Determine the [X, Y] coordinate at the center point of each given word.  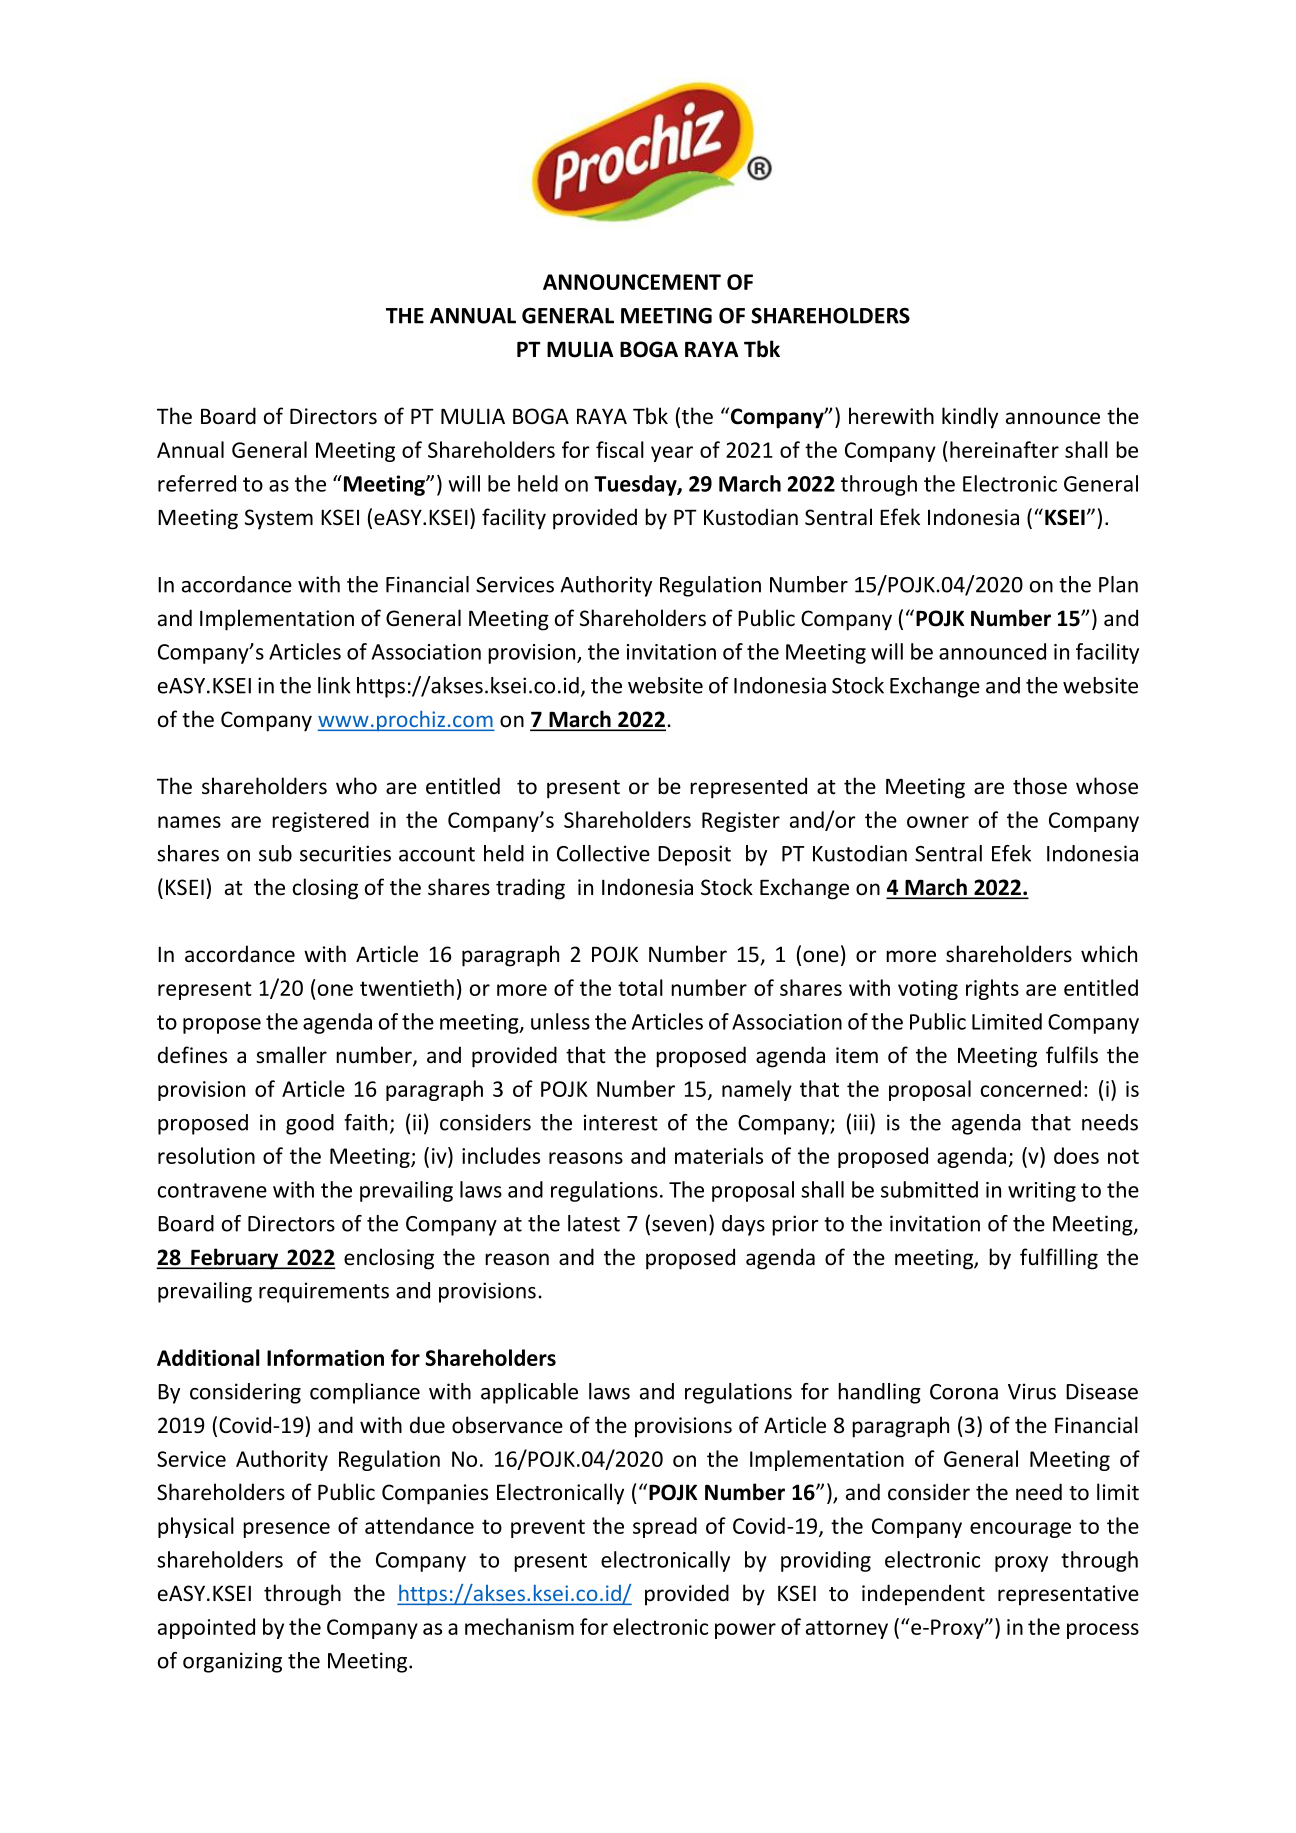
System [279, 519]
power [745, 1631]
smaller [291, 1054]
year [672, 454]
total [640, 987]
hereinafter [1004, 449]
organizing [232, 1662]
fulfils [1072, 1055]
